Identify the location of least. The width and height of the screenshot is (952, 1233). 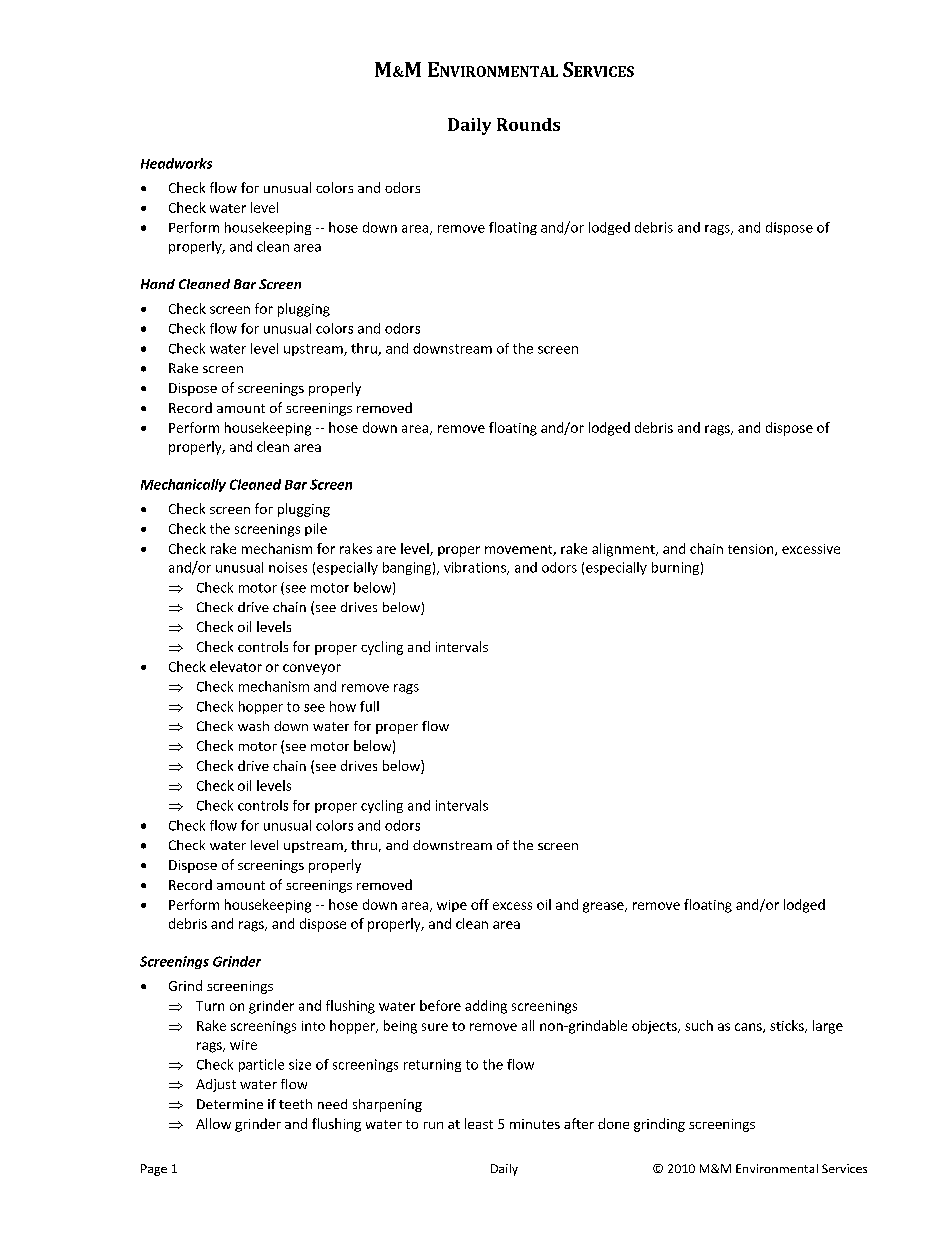
(479, 1123).
